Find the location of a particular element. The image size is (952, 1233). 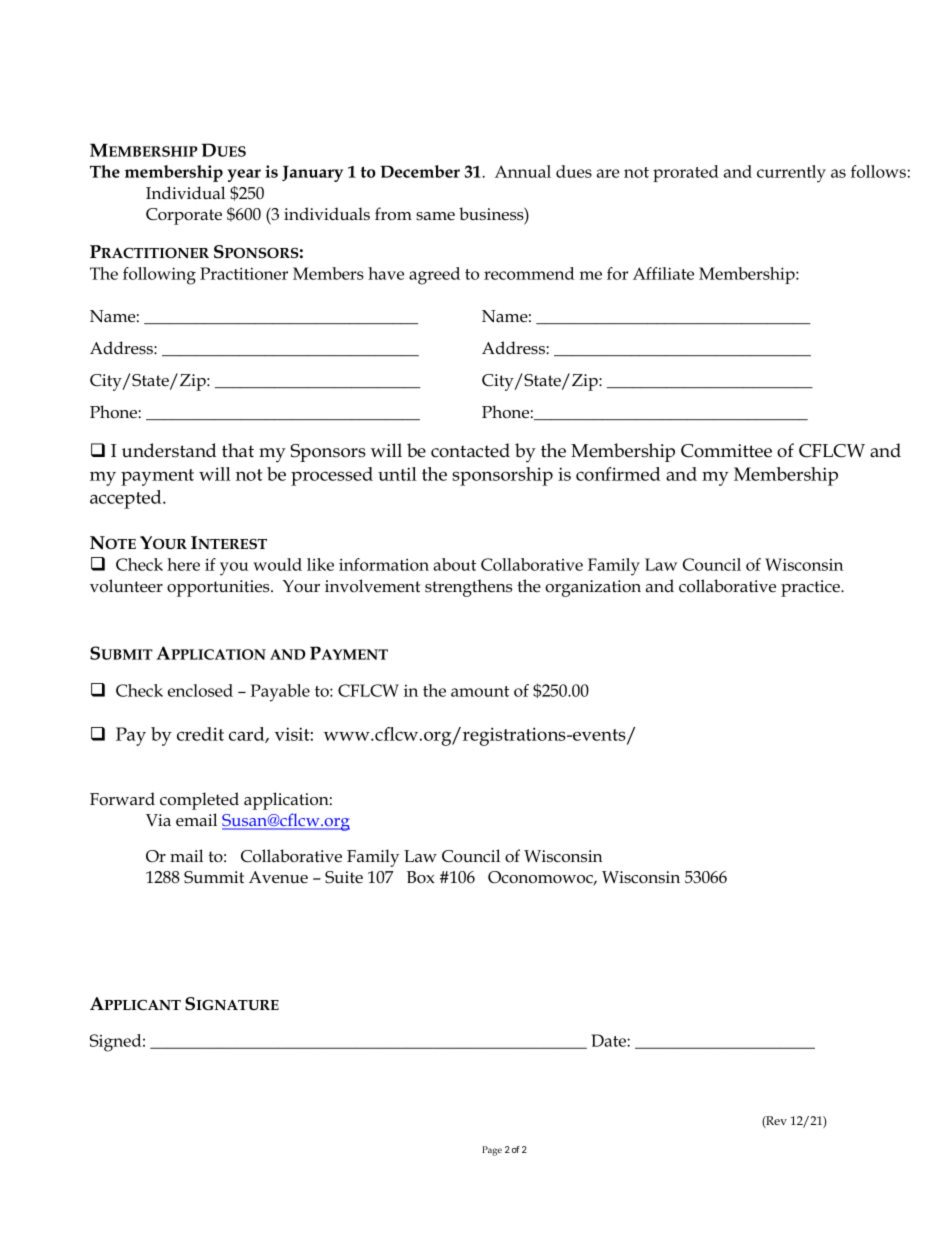

completed is located at coordinates (199, 801).
